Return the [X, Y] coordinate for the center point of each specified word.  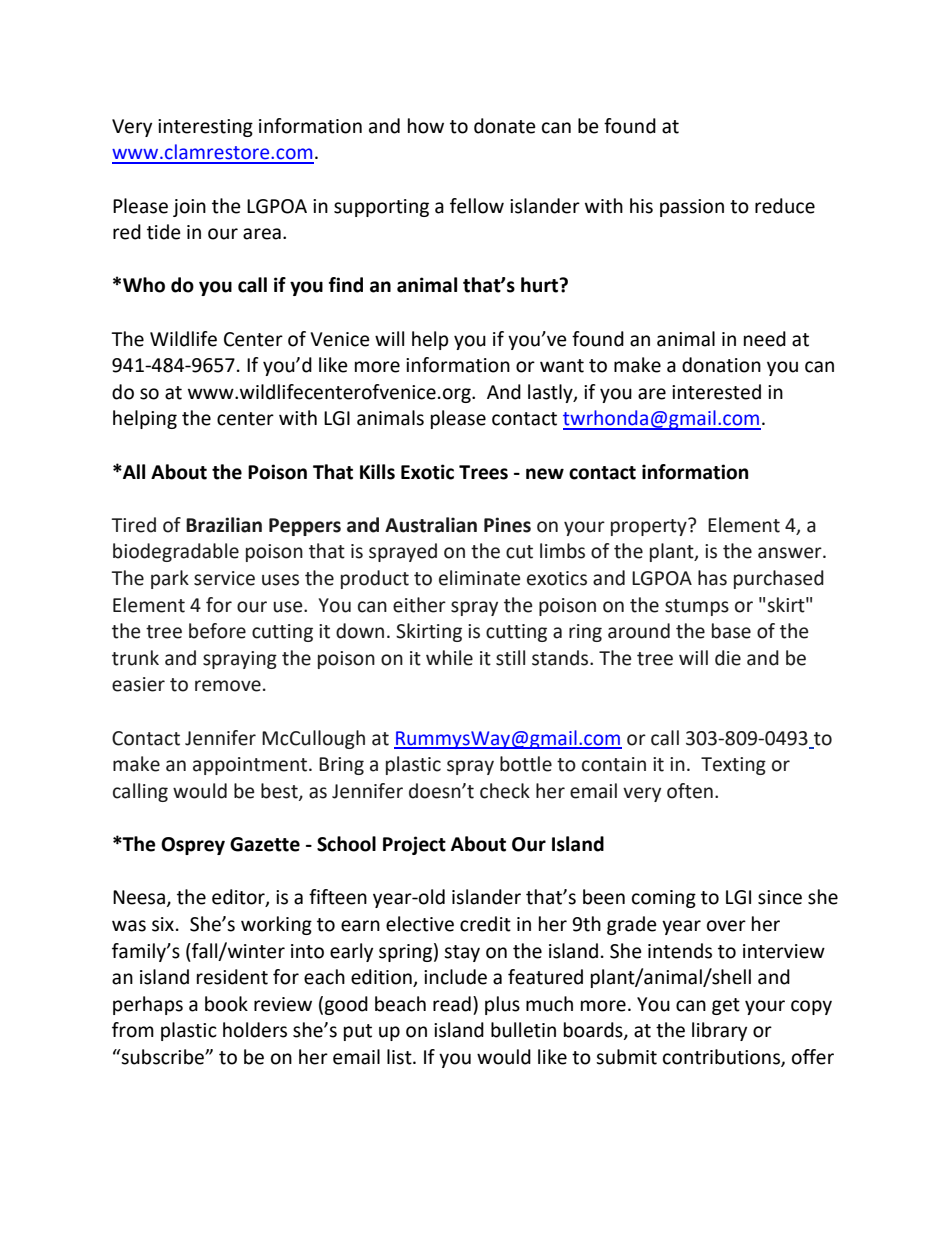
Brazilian [224, 525]
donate [505, 126]
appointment [250, 766]
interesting [205, 128]
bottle [526, 764]
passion [692, 208]
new [545, 474]
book [226, 1004]
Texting [733, 766]
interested [716, 392]
